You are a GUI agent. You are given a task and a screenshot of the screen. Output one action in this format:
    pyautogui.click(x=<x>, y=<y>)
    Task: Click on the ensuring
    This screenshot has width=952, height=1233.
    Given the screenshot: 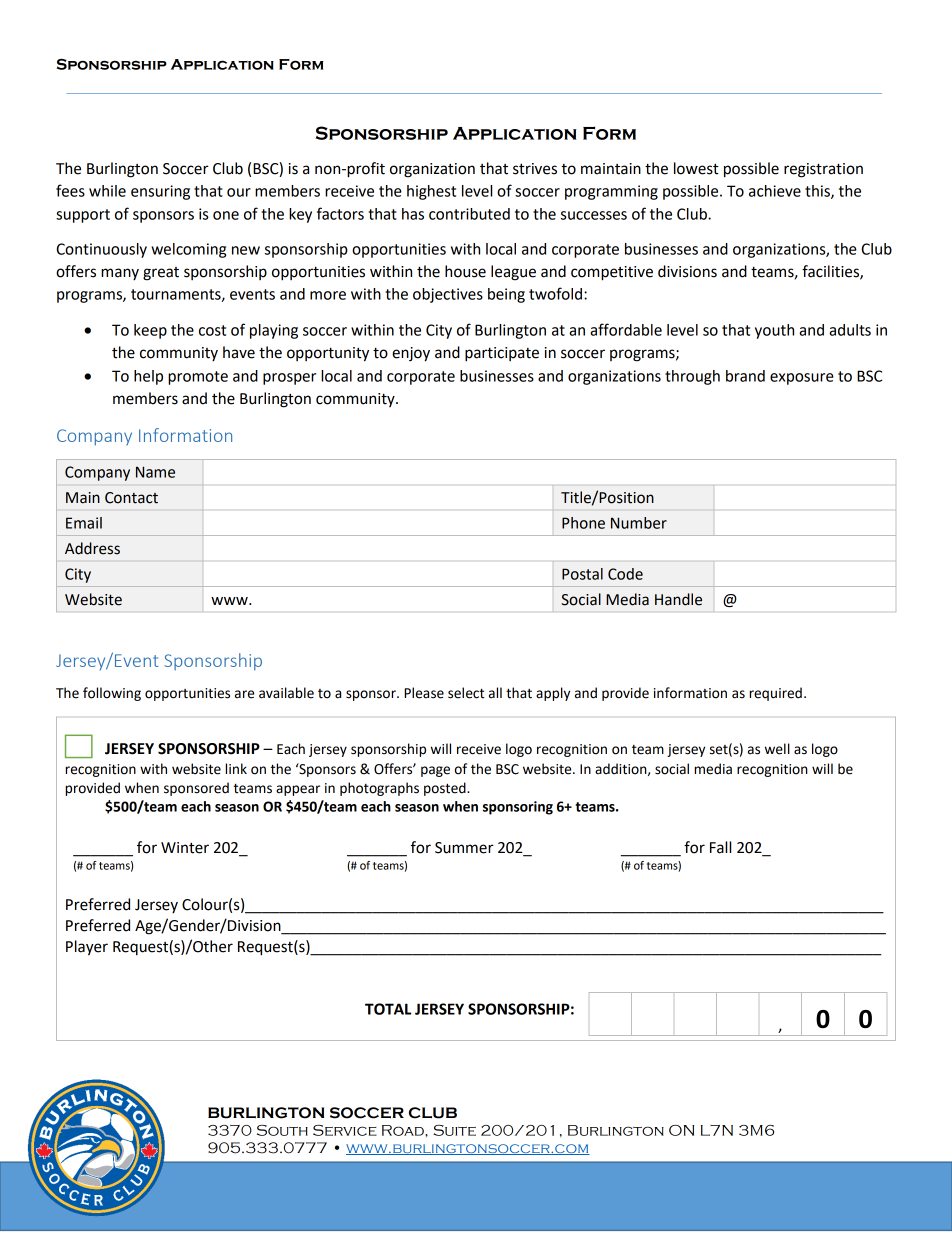 What is the action you would take?
    pyautogui.click(x=160, y=192)
